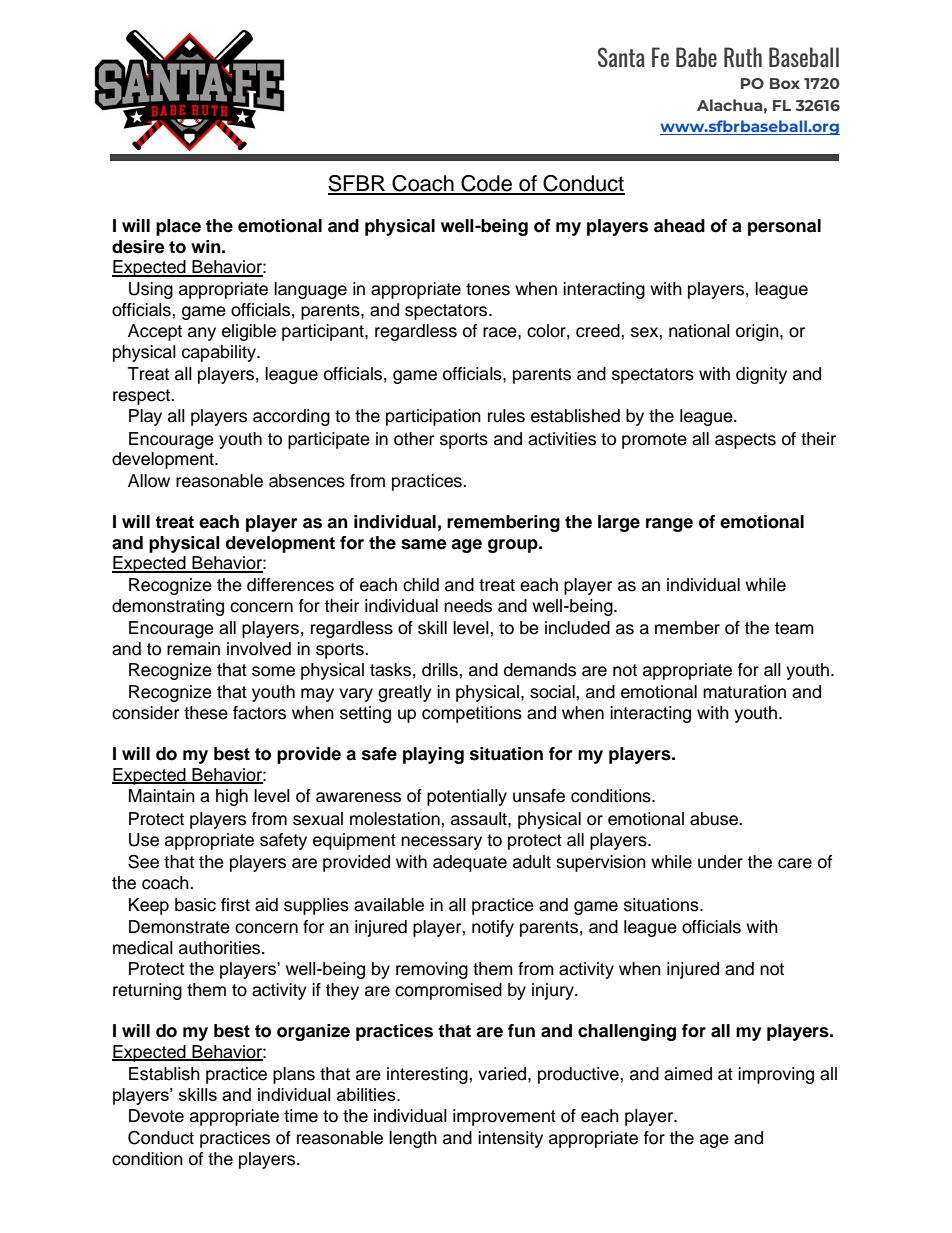  Describe the element at coordinates (696, 57) in the document. I see `Babe` at that location.
